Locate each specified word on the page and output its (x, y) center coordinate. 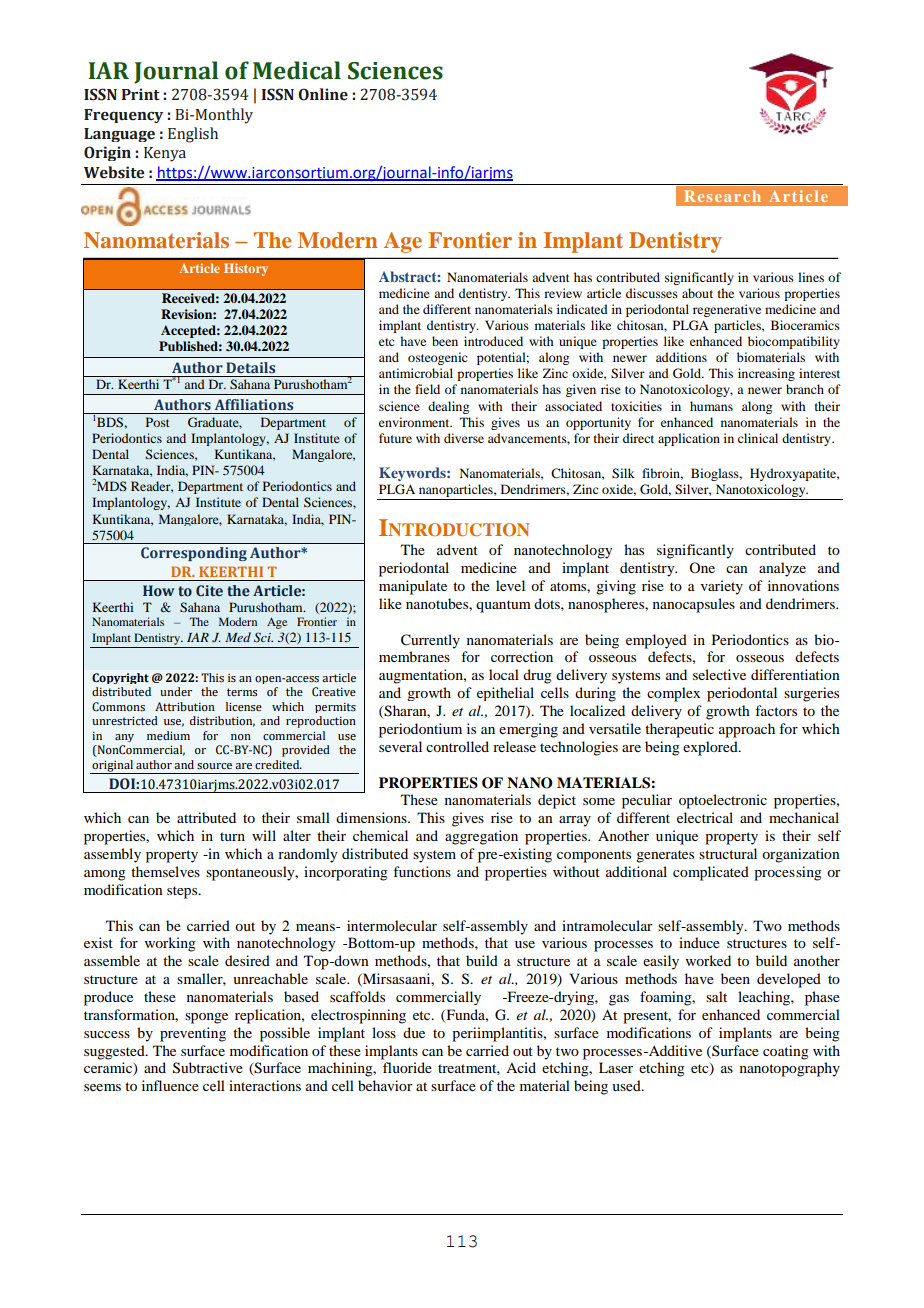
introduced (493, 341)
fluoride (407, 1067)
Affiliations (254, 404)
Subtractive (208, 1068)
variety (722, 587)
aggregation (481, 837)
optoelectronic (723, 801)
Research (722, 196)
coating (786, 1052)
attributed (206, 817)
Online (323, 94)
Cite (209, 590)
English (193, 135)
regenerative (727, 310)
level (510, 585)
